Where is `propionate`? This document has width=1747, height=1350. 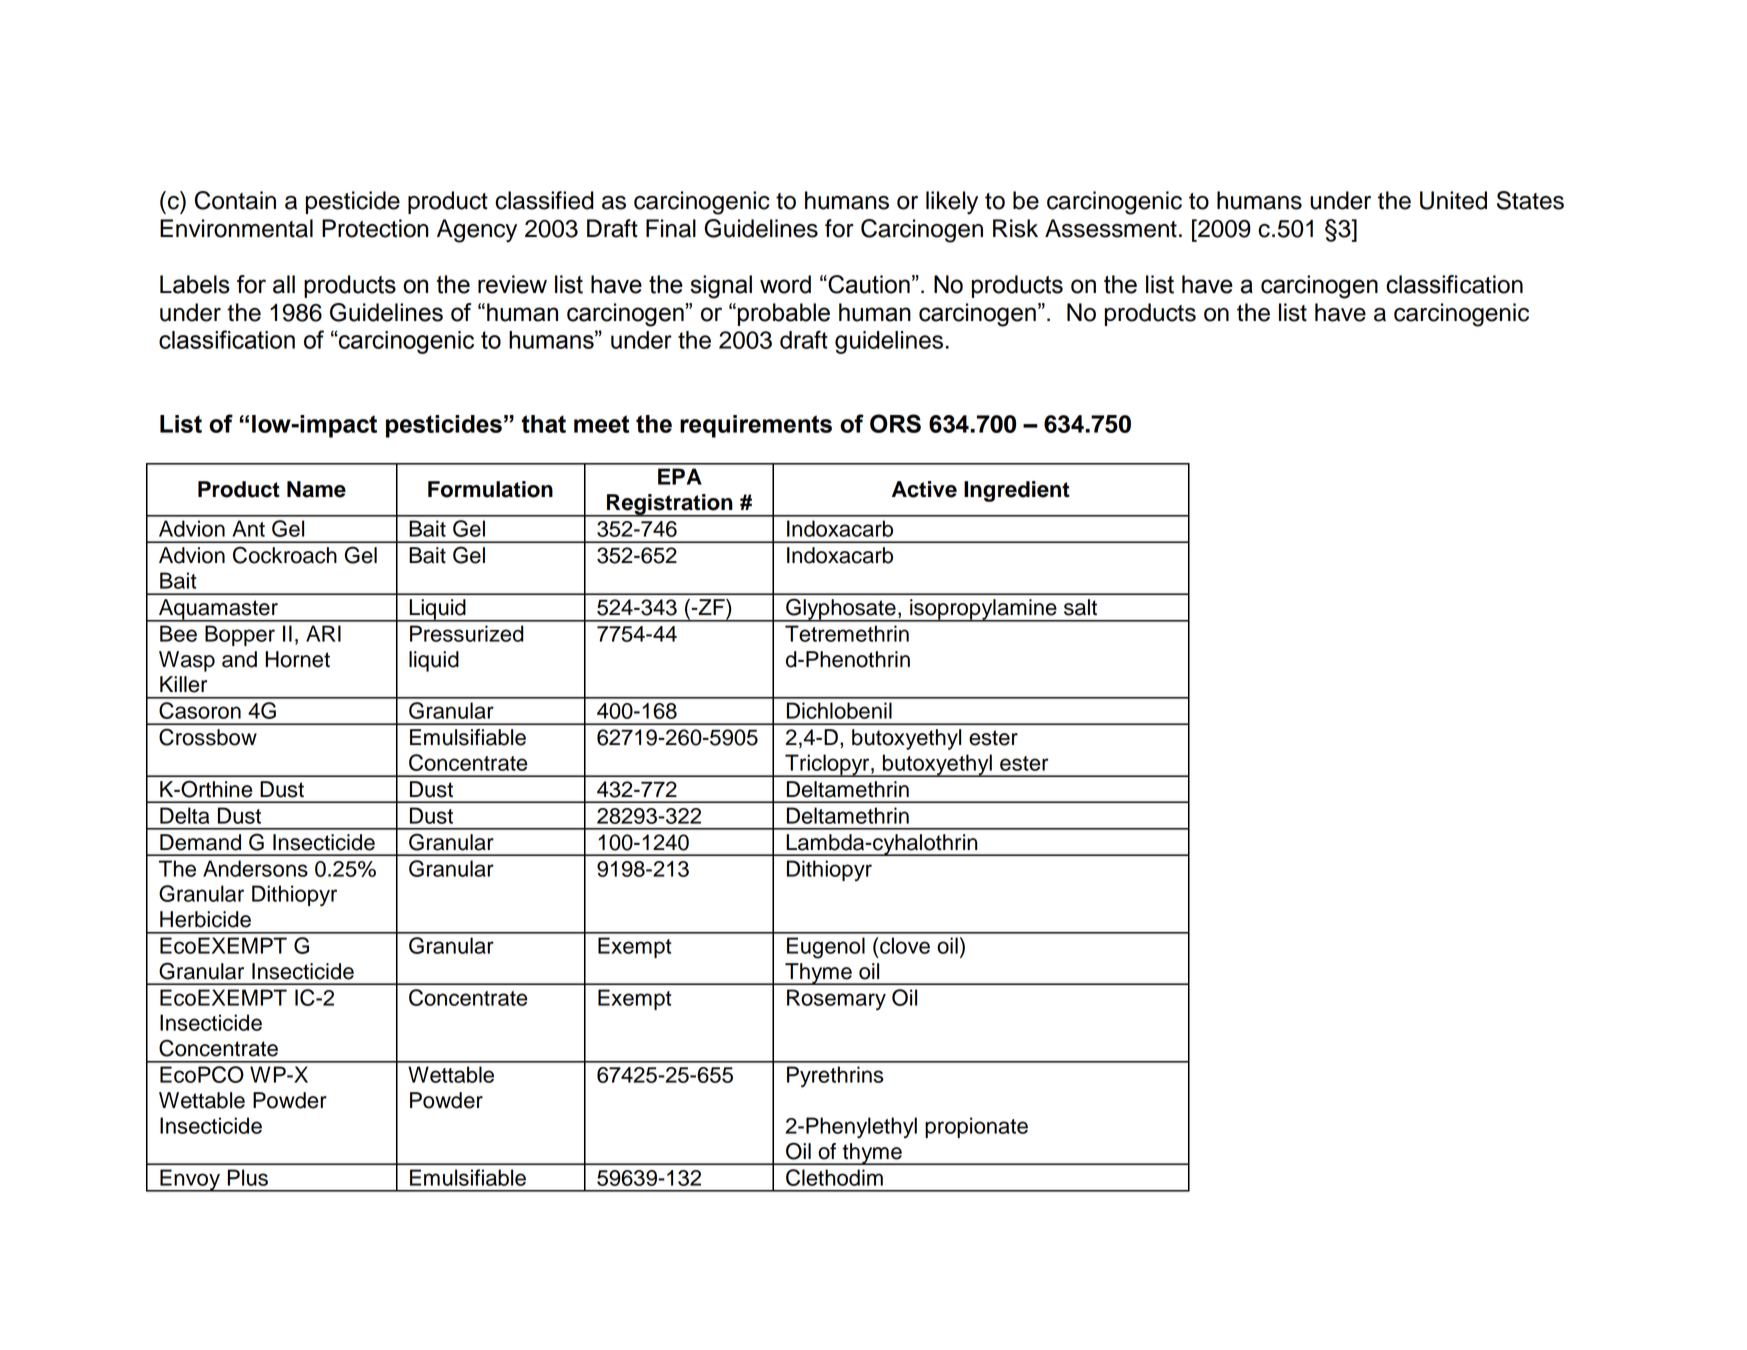 propionate is located at coordinates (976, 1127).
